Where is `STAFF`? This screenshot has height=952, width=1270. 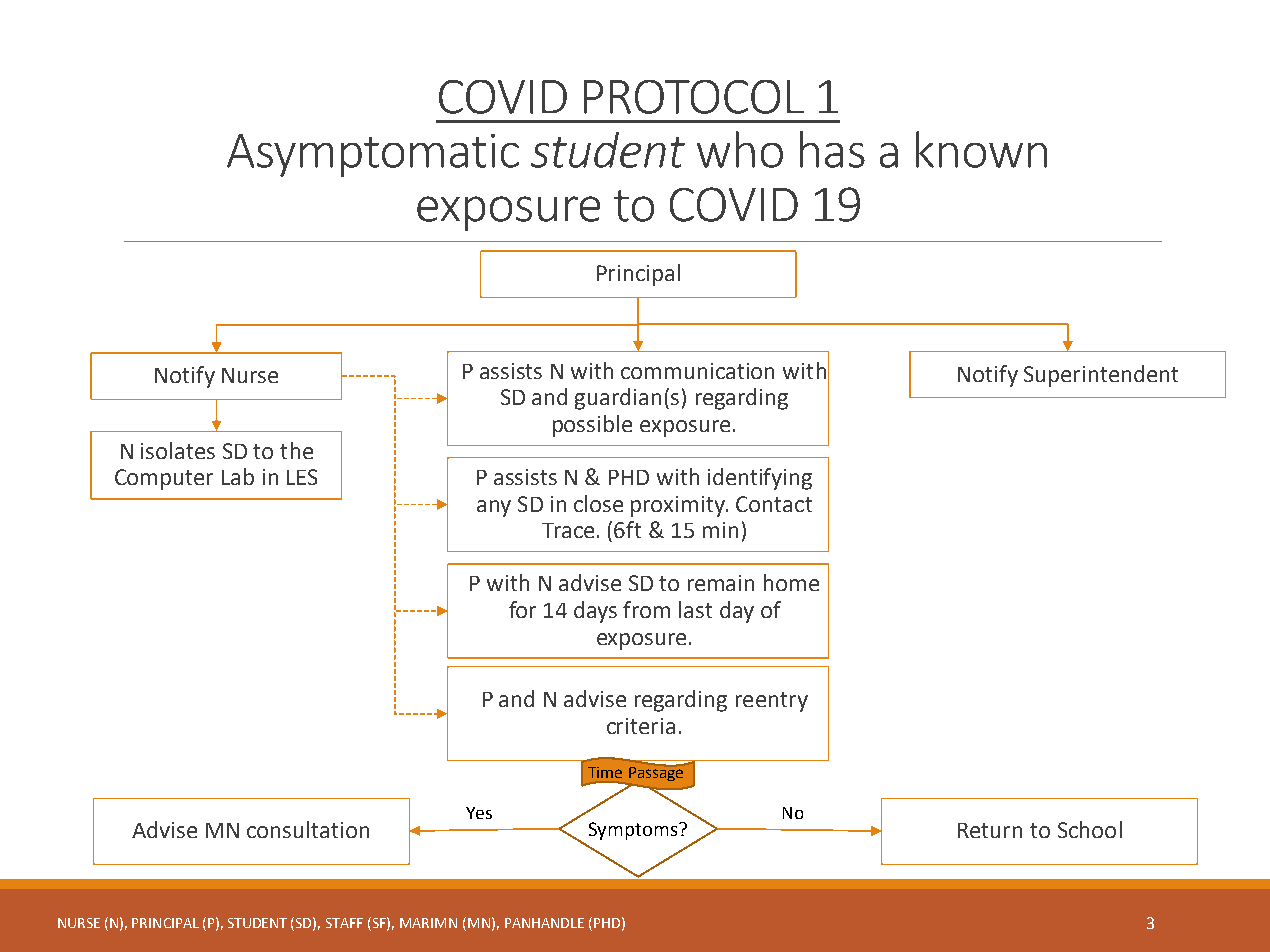 STAFF is located at coordinates (344, 923).
